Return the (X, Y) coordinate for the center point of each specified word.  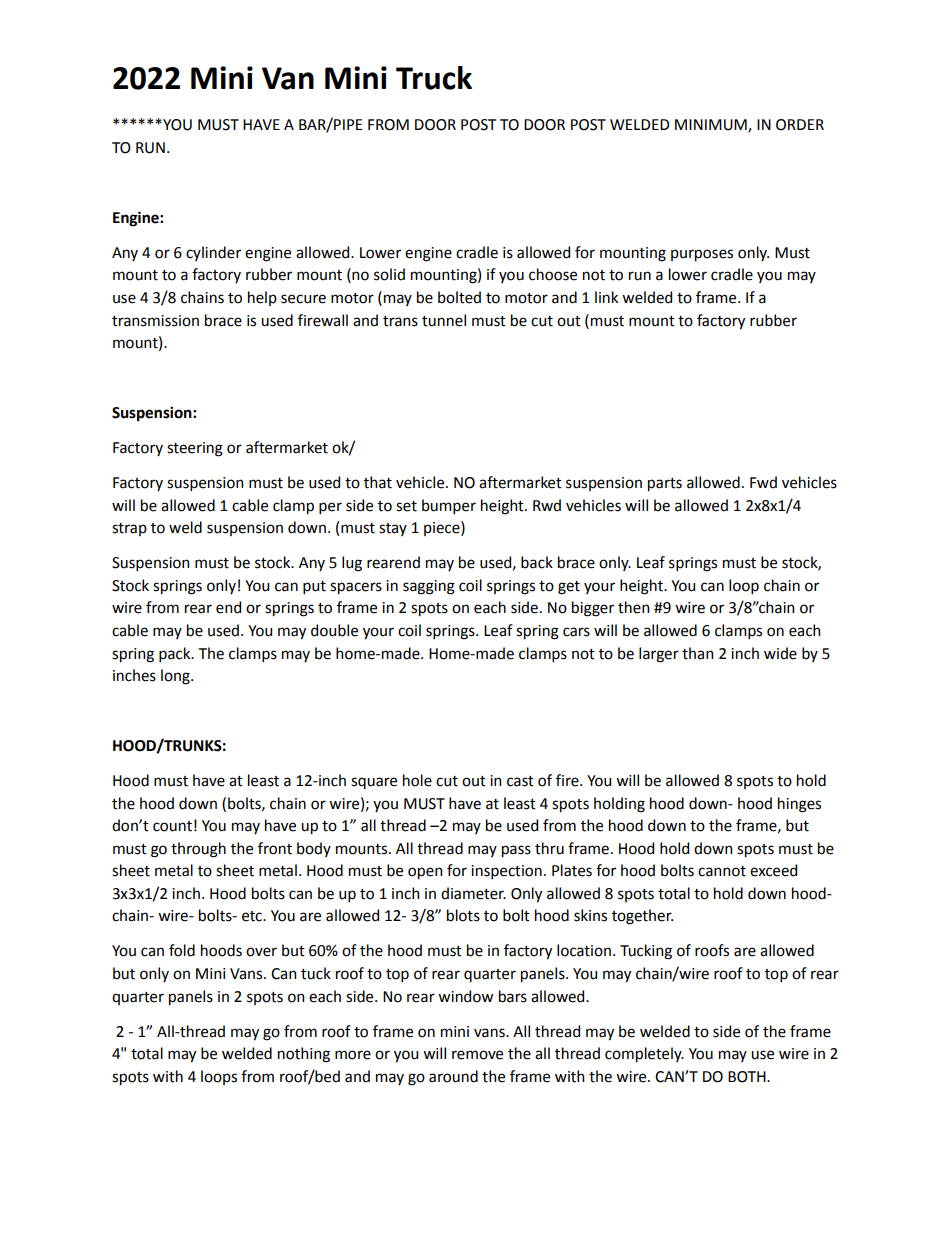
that (378, 482)
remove (477, 1055)
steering (195, 449)
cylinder (213, 253)
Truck (434, 78)
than (698, 653)
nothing (304, 1055)
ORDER (800, 125)
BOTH (748, 1077)
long (176, 677)
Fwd (763, 482)
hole (417, 780)
